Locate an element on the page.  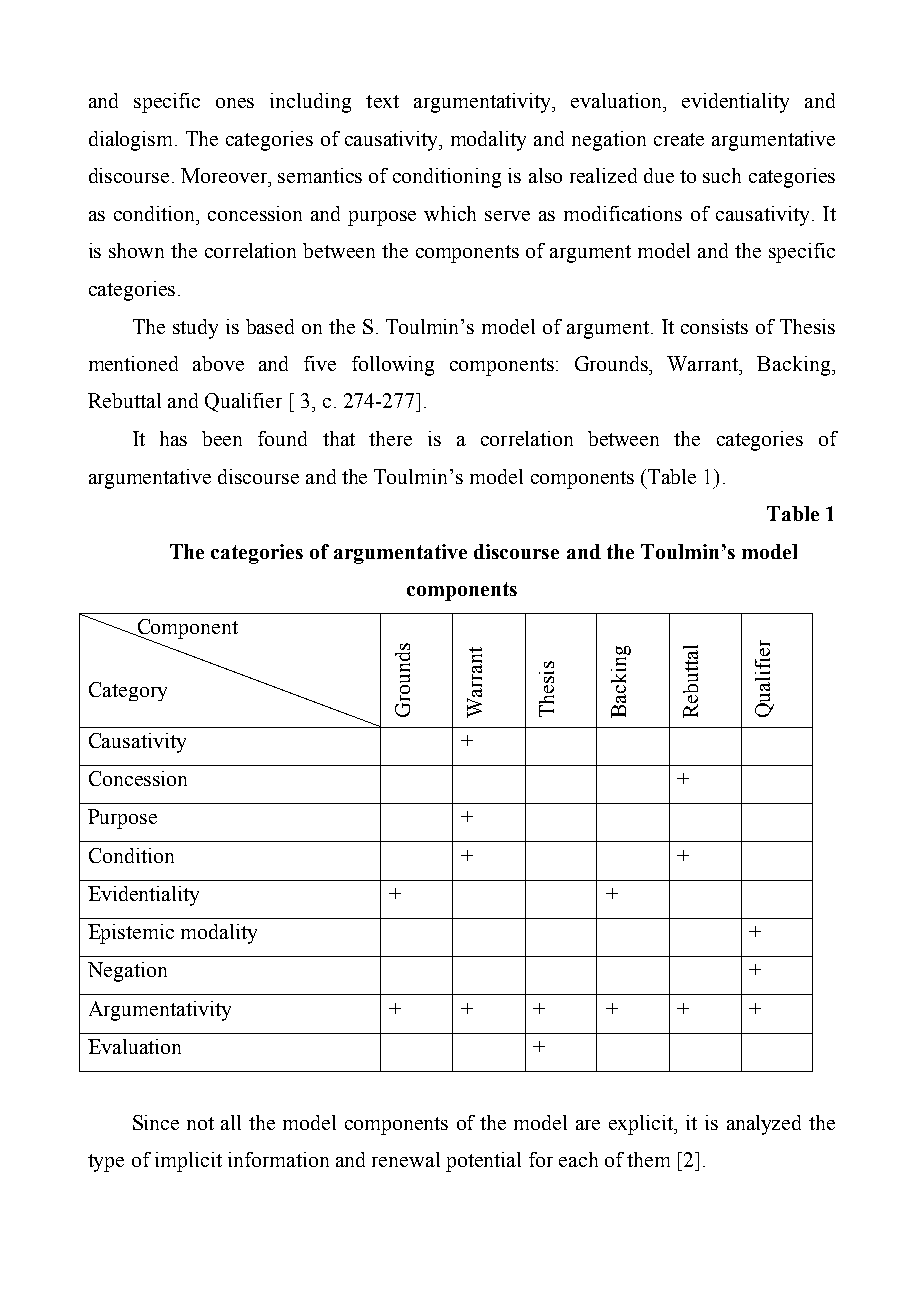
not is located at coordinates (200, 1123).
